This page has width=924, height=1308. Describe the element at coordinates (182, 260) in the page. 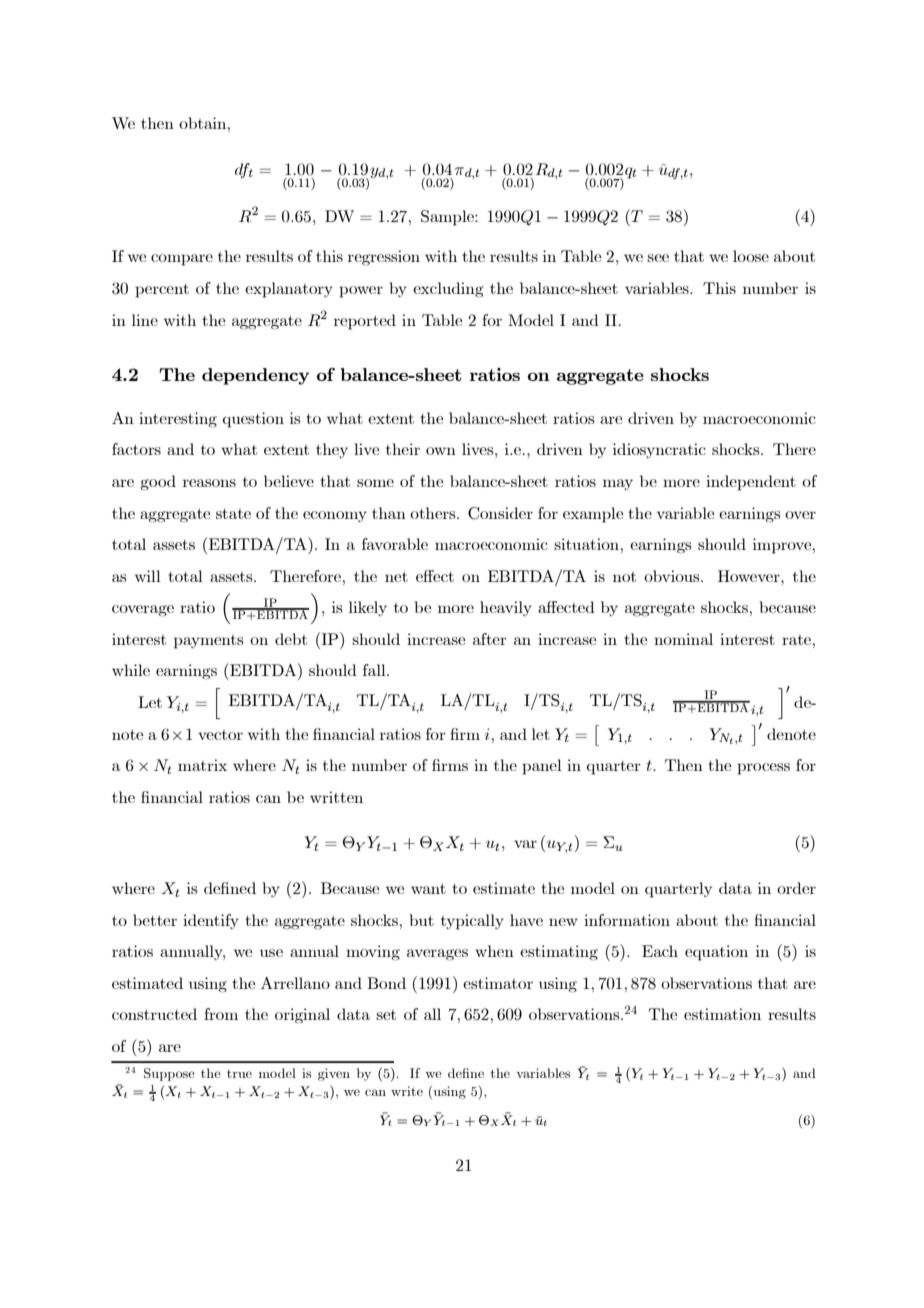

I see `compare` at that location.
